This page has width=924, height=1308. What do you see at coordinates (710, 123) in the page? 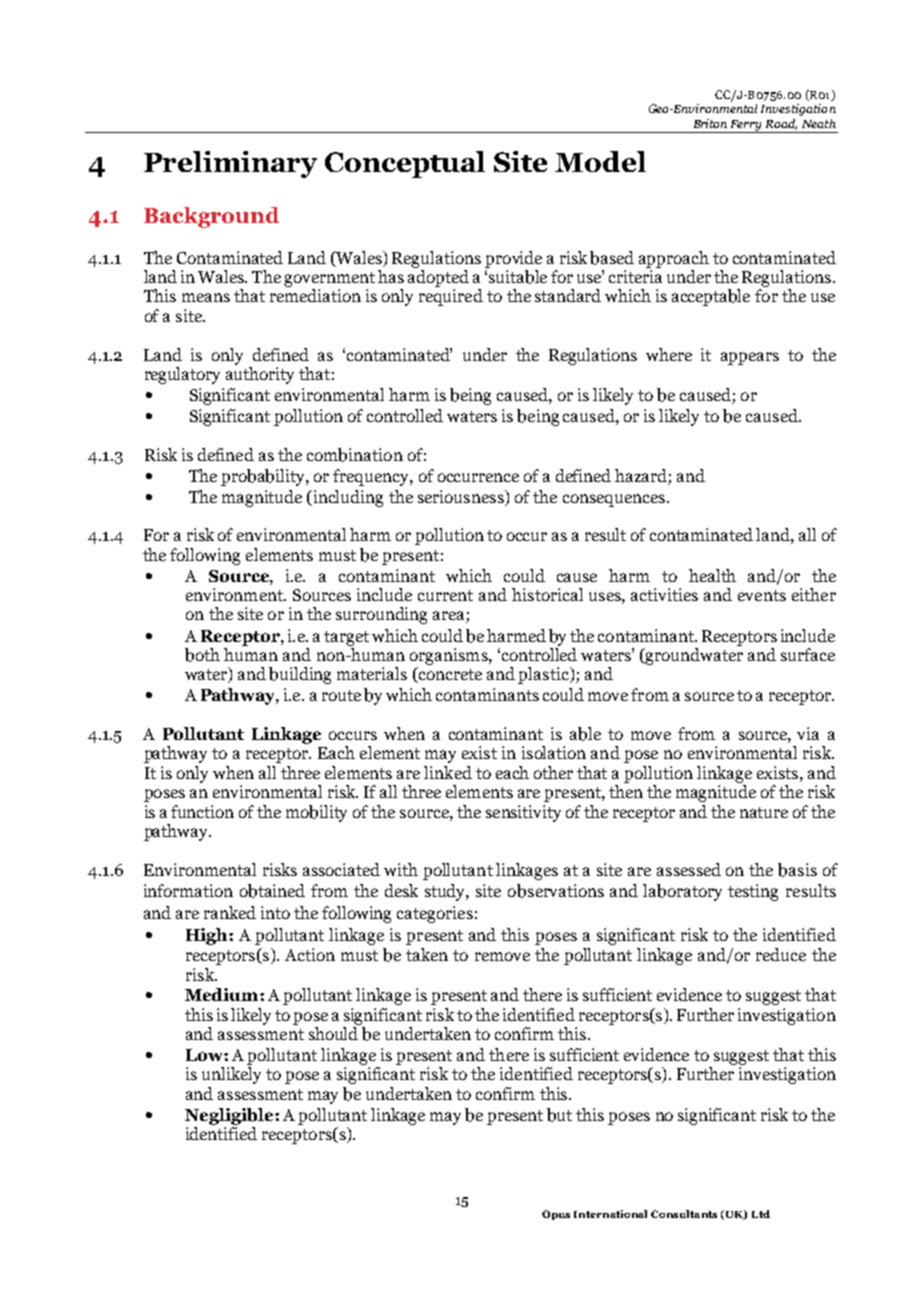
I see `Briton` at bounding box center [710, 123].
